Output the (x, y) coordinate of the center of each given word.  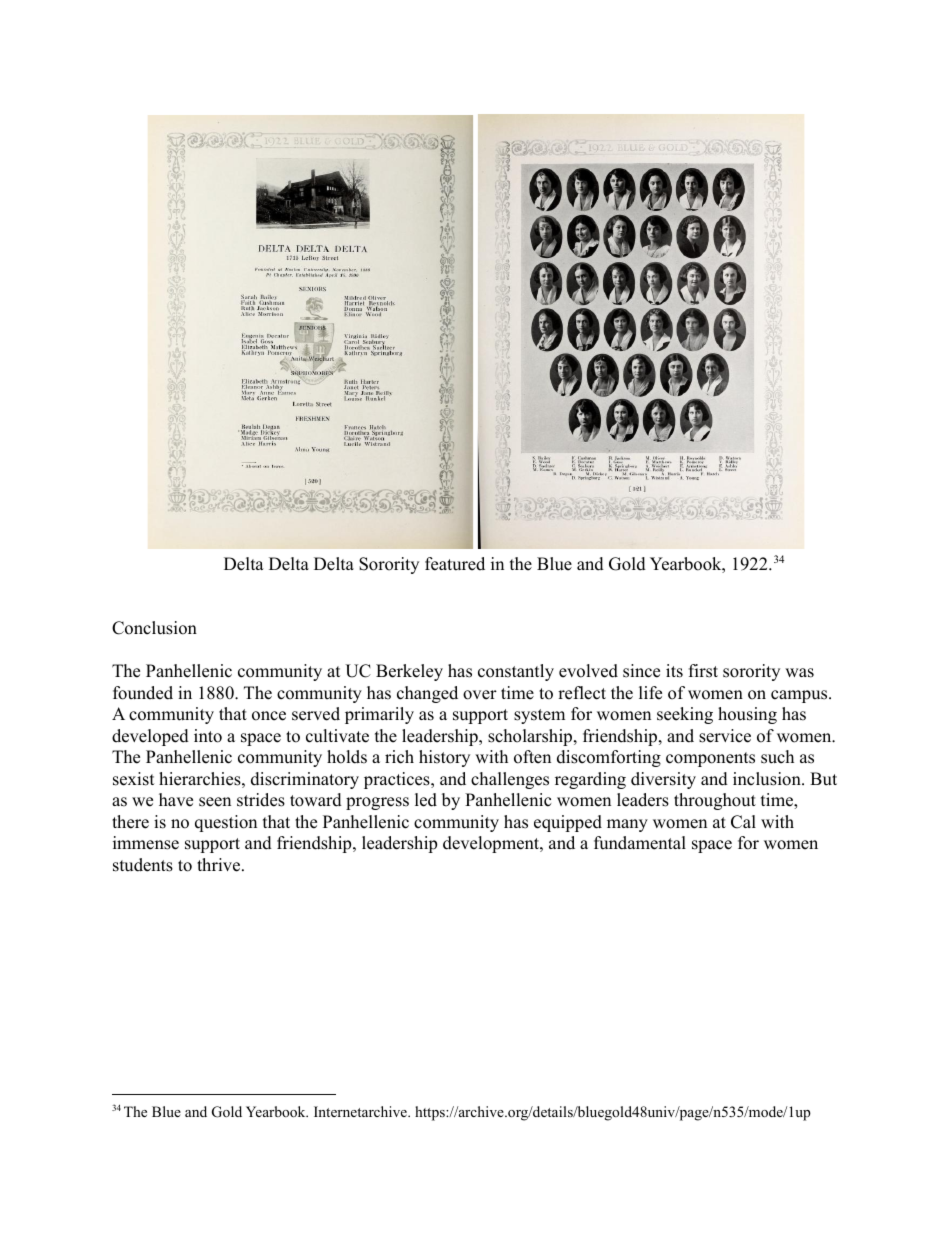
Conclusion (154, 628)
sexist (134, 779)
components (710, 759)
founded (143, 693)
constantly (516, 672)
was (799, 673)
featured (455, 564)
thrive (218, 865)
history (444, 758)
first (703, 671)
